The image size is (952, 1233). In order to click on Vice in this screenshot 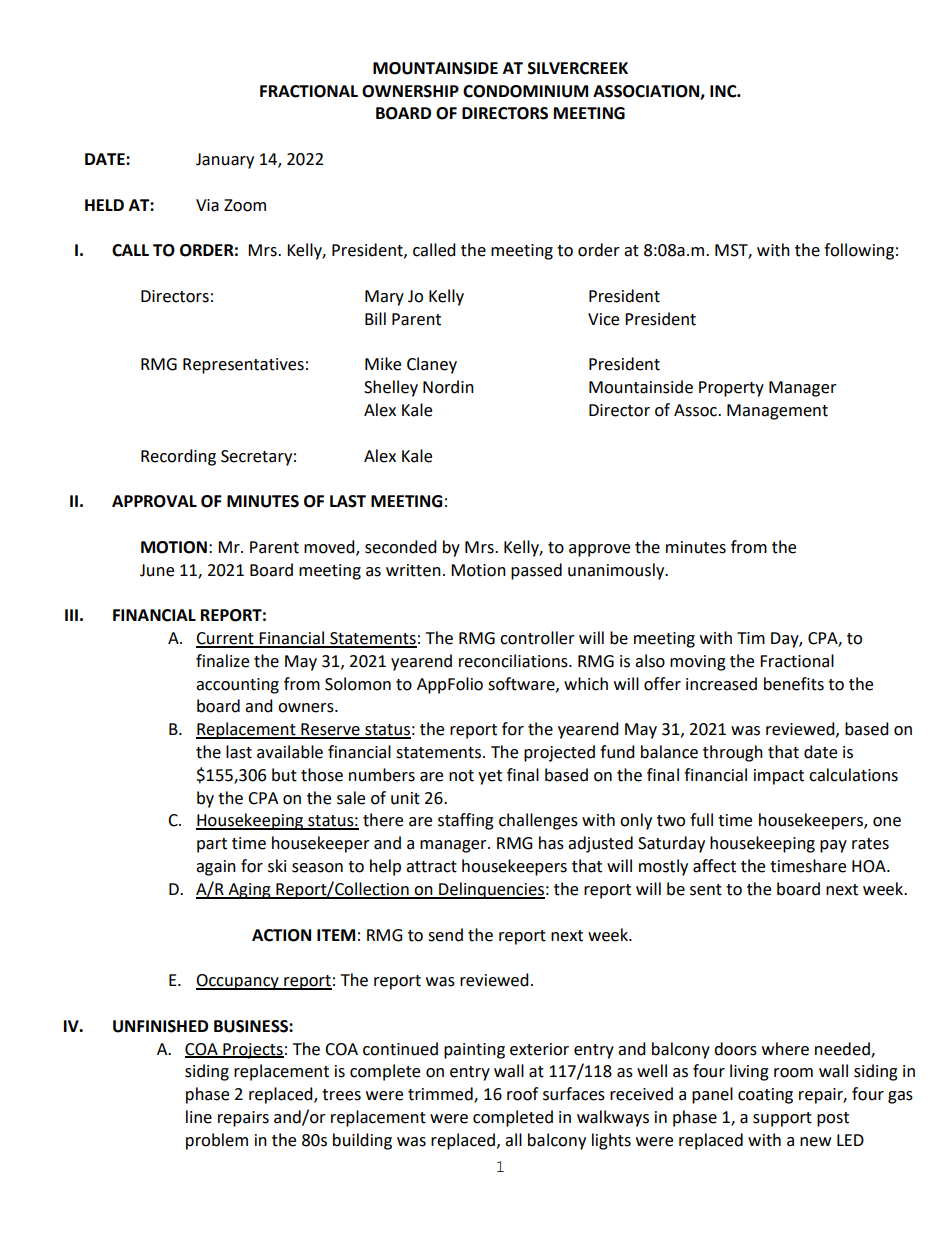, I will do `click(603, 319)`.
